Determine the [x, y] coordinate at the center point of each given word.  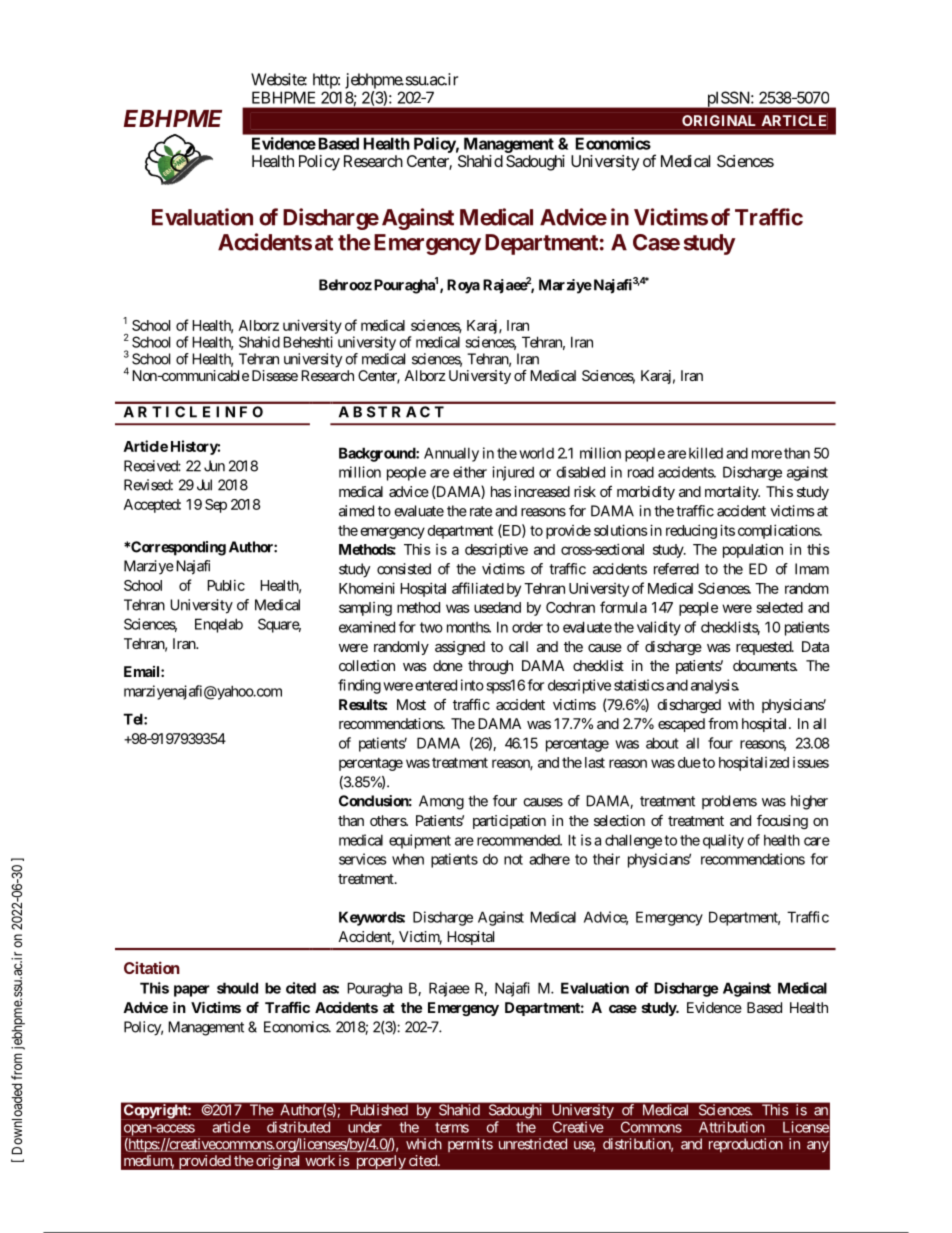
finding [359, 686]
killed [706, 453]
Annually [451, 454]
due [689, 762]
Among [441, 802]
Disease [275, 375]
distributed [298, 1127]
